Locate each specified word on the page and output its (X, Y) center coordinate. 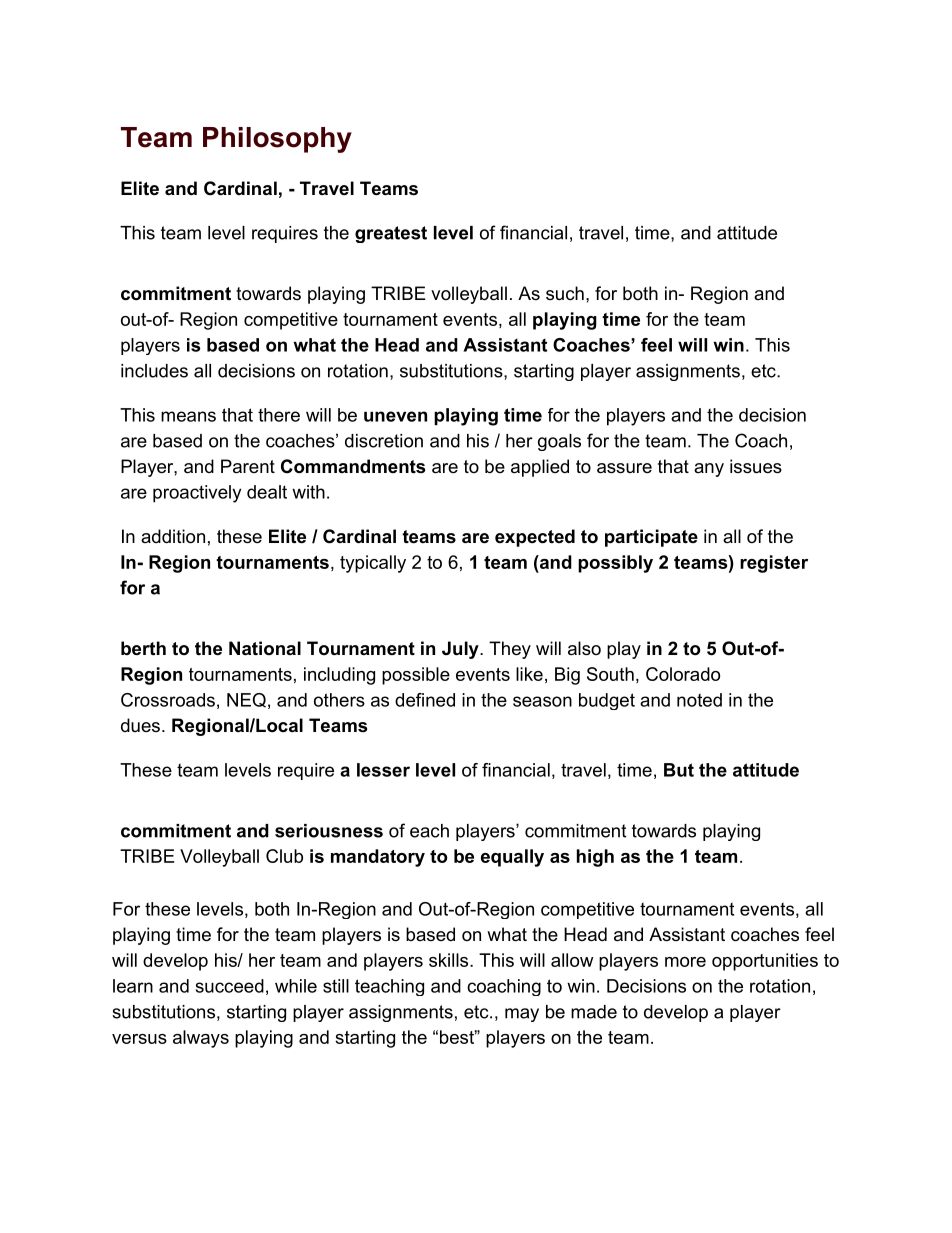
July (461, 650)
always (201, 1039)
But (679, 770)
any (709, 470)
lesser (383, 770)
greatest (391, 234)
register (774, 564)
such (565, 293)
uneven (395, 416)
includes (154, 371)
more (685, 962)
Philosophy (277, 140)
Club (284, 856)
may (522, 1015)
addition (173, 536)
